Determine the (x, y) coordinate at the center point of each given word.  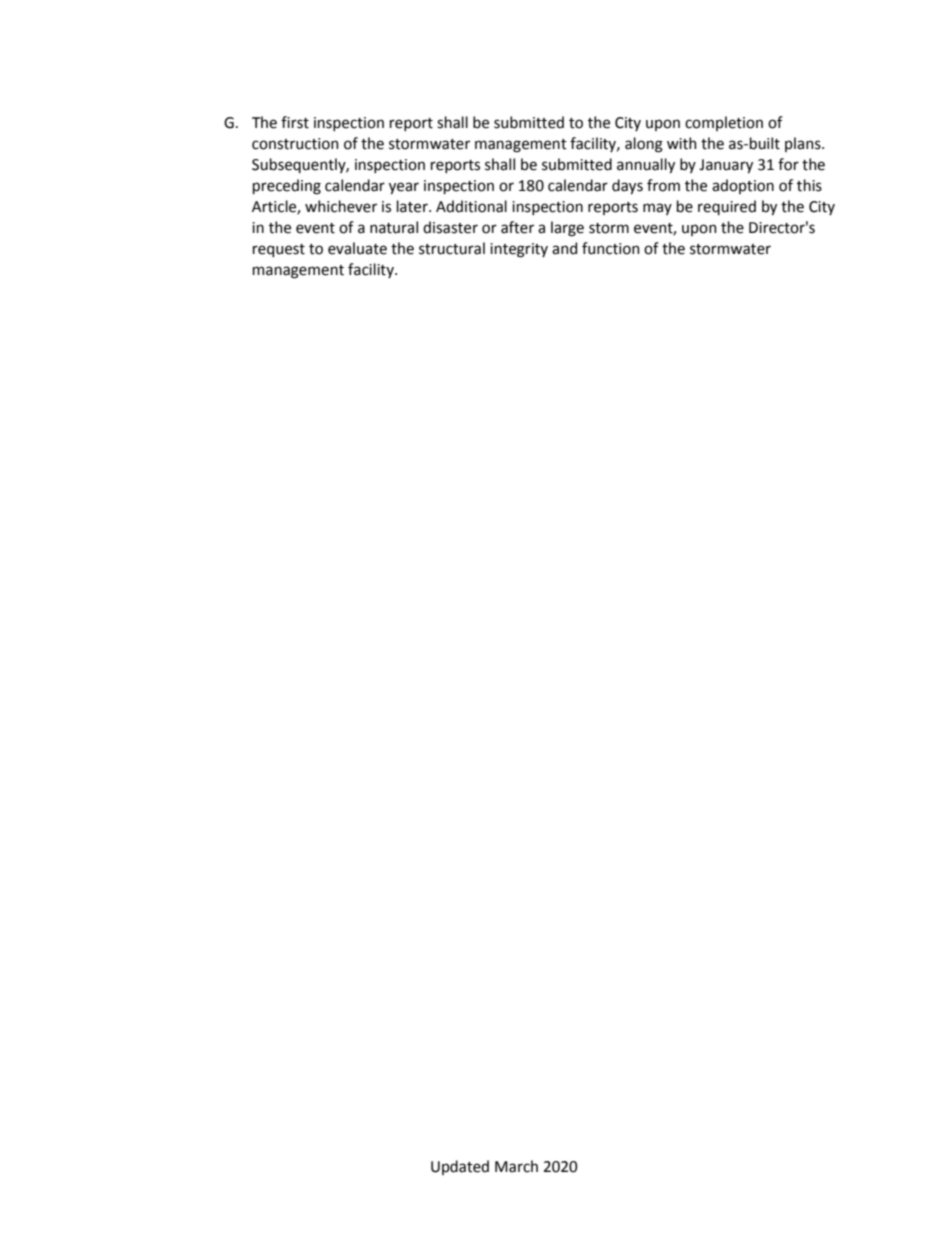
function (610, 248)
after (517, 227)
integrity (519, 250)
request (279, 250)
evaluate (357, 248)
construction (295, 144)
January (726, 166)
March (516, 1166)
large (567, 229)
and (564, 248)
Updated (460, 1167)
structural (452, 248)
